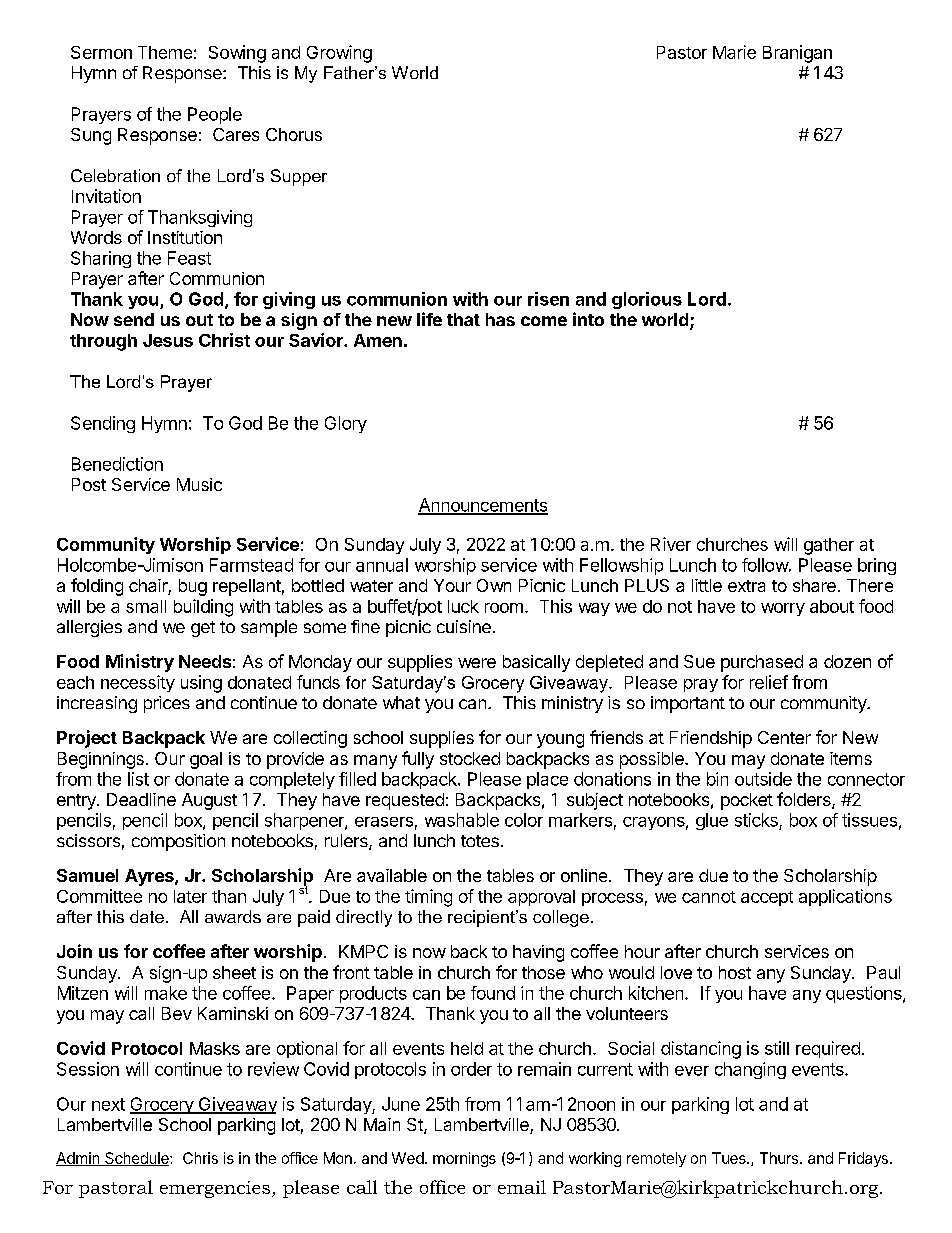 This document has height=1233, width=952. What do you see at coordinates (146, 606) in the document?
I see `small` at bounding box center [146, 606].
